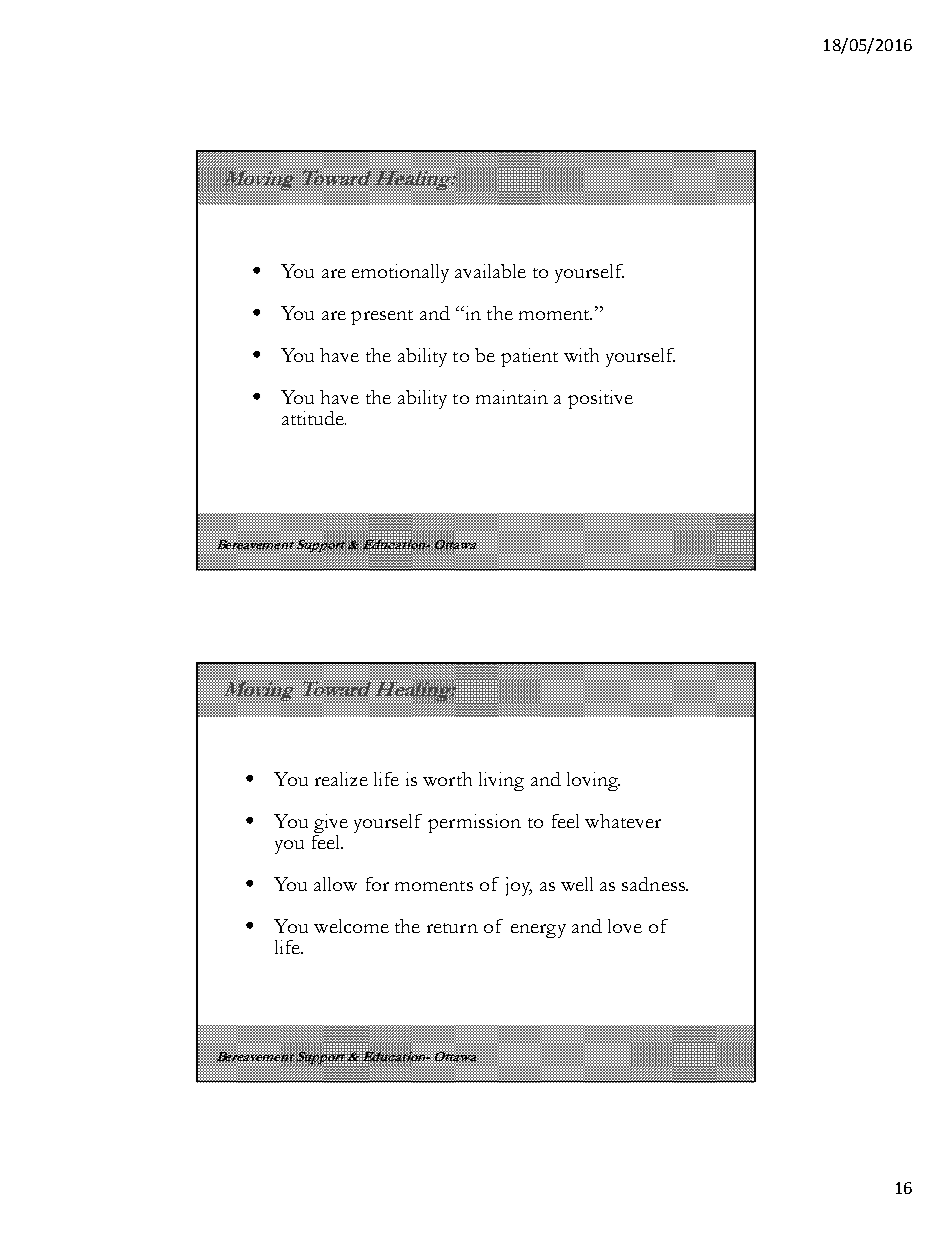 The image size is (952, 1233). Describe the element at coordinates (341, 779) in the document. I see `realize` at that location.
